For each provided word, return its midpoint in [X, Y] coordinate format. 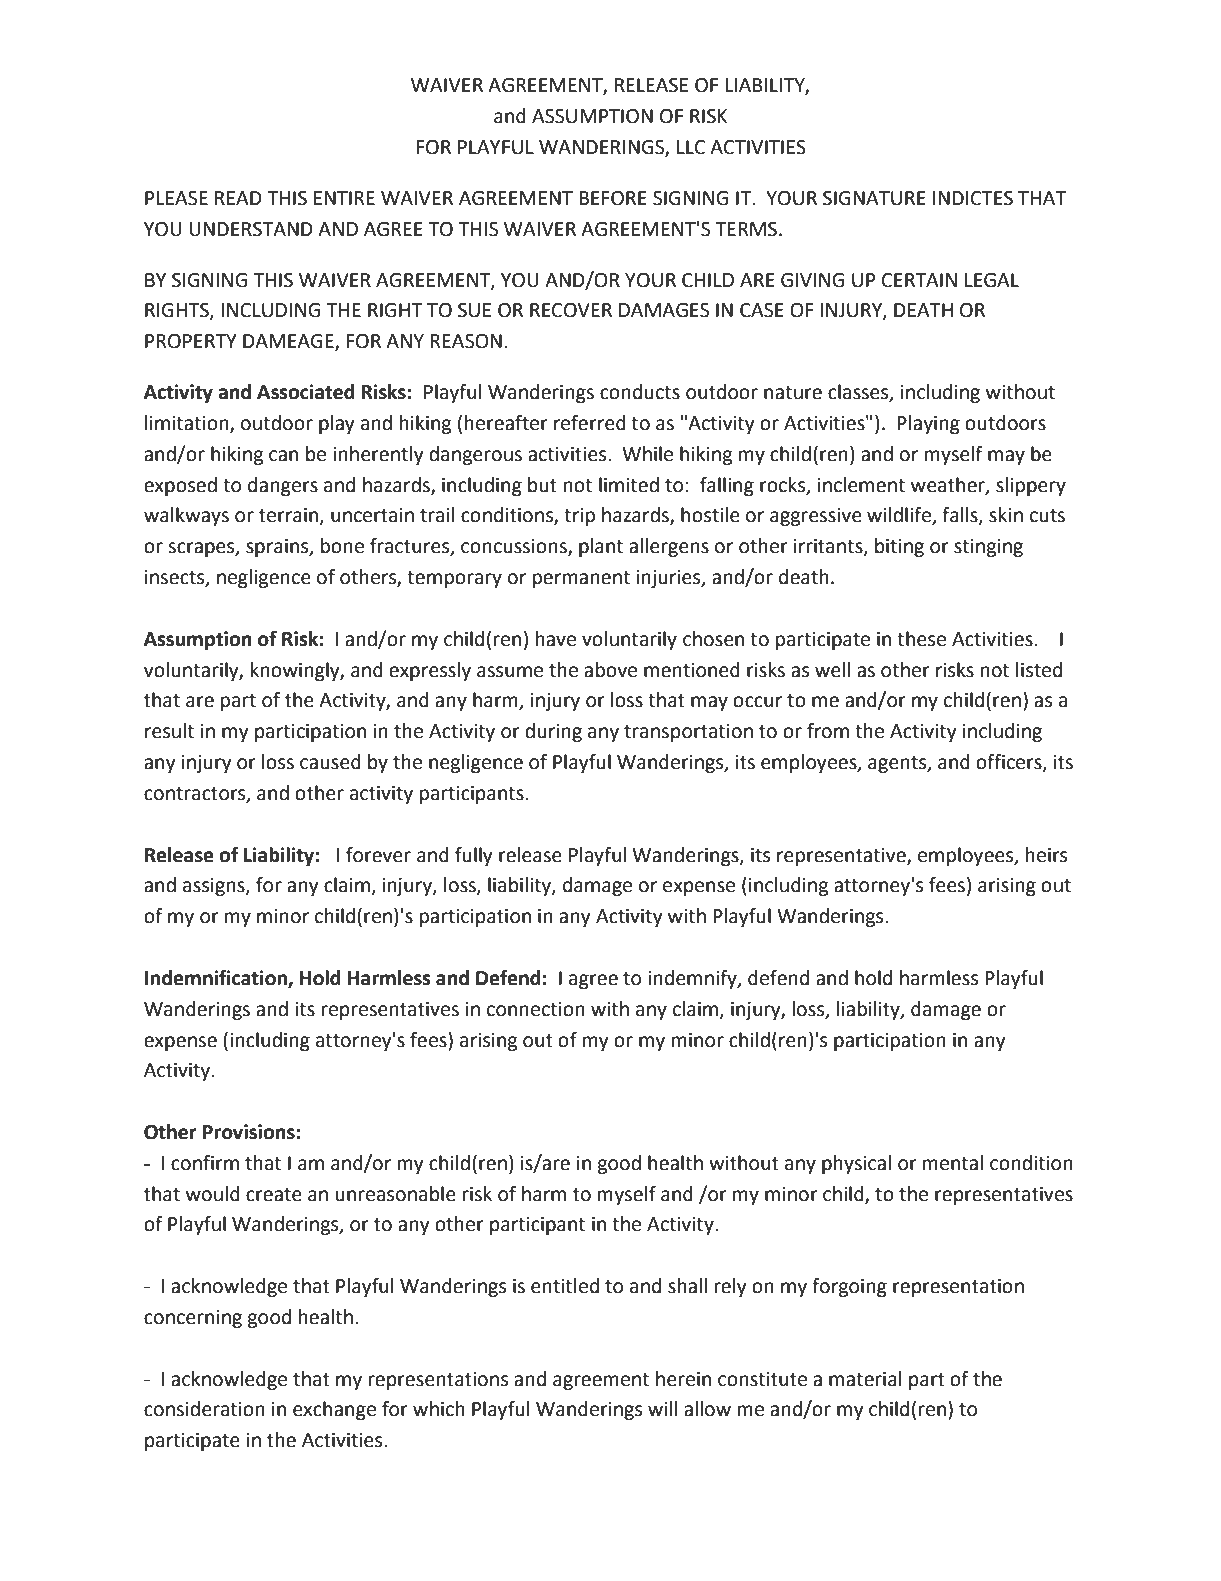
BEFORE [613, 198]
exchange [334, 1410]
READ [238, 198]
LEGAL [992, 280]
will [663, 1408]
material [865, 1379]
